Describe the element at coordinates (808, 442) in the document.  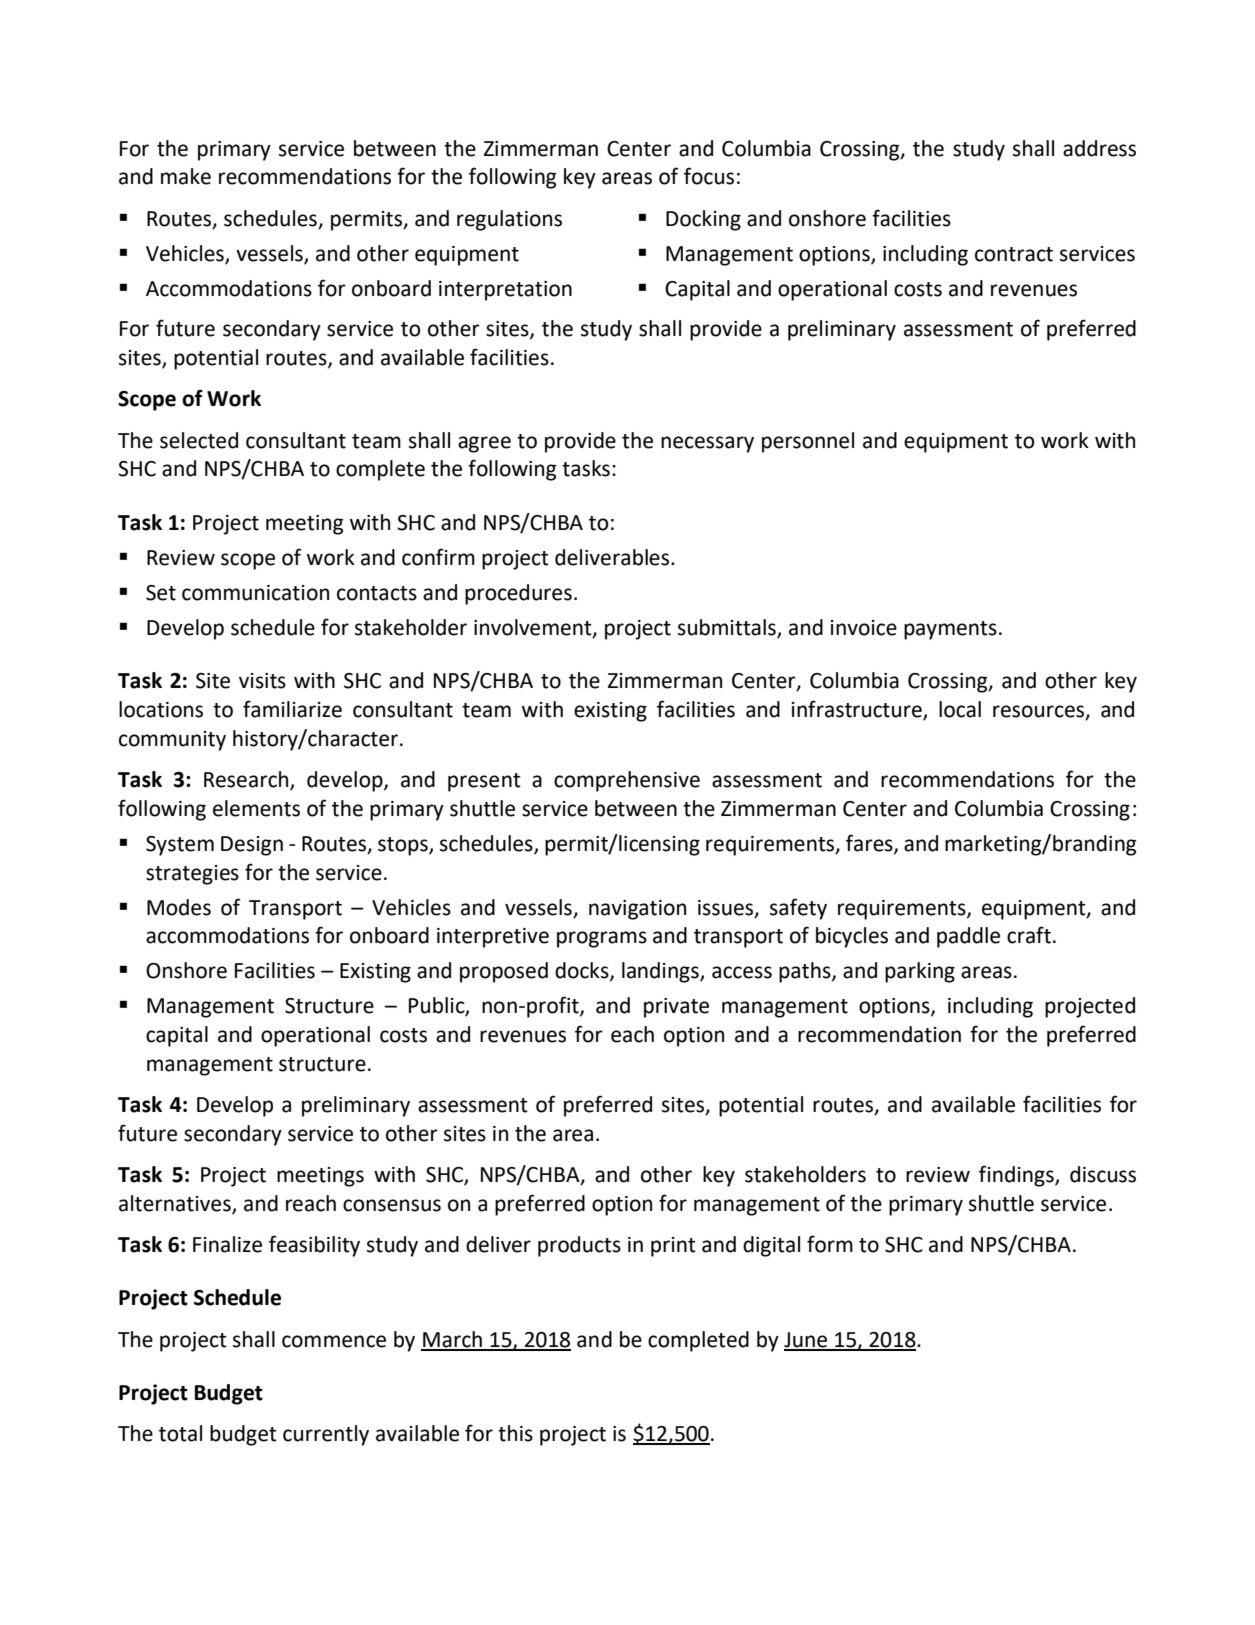
I see `personnel` at that location.
